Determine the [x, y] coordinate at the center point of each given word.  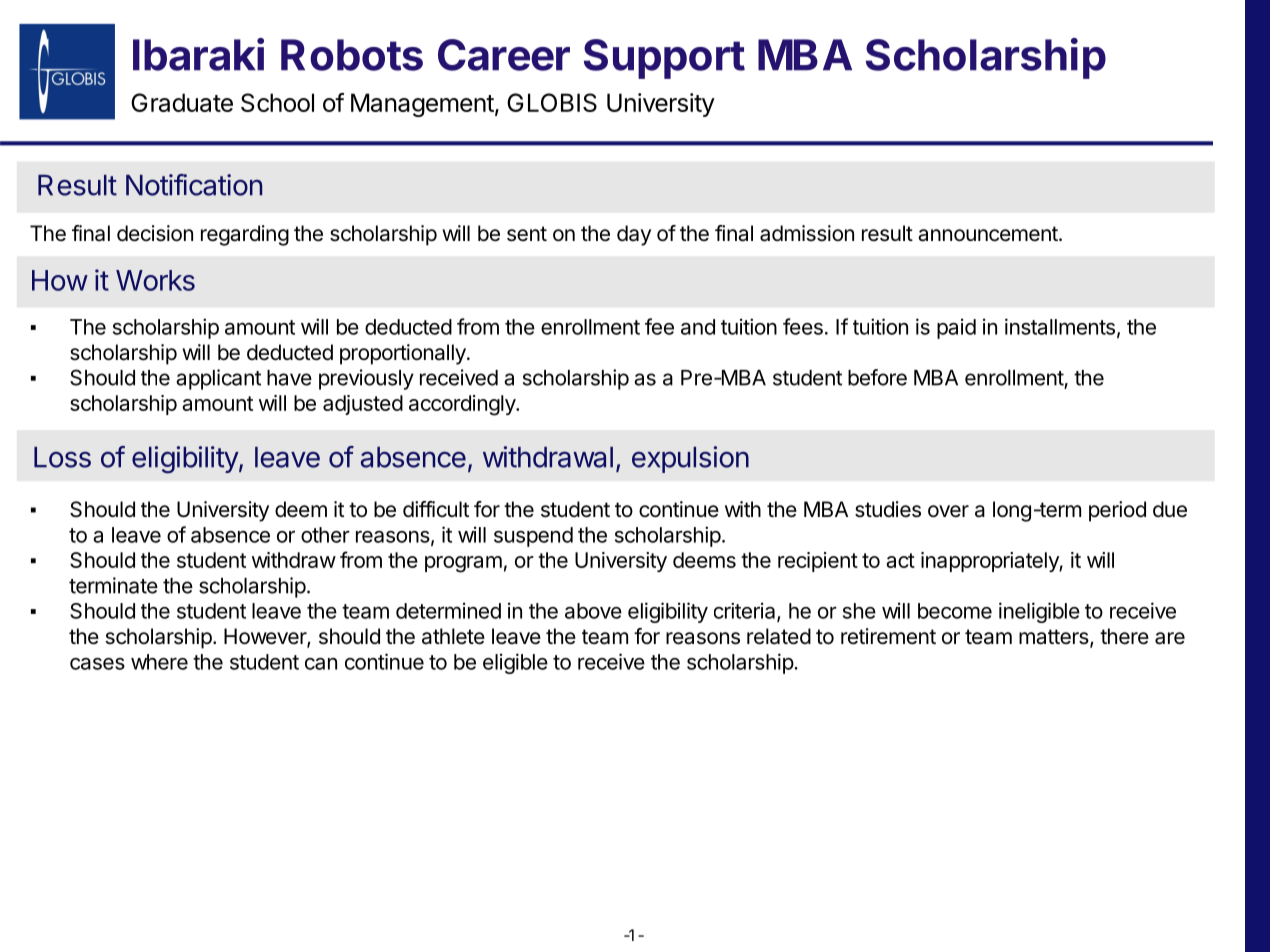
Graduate [182, 102]
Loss [62, 457]
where [159, 662]
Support [664, 59]
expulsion [690, 459]
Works [155, 280]
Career [504, 55]
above [593, 611]
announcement [988, 234]
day [634, 235]
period [1117, 511]
